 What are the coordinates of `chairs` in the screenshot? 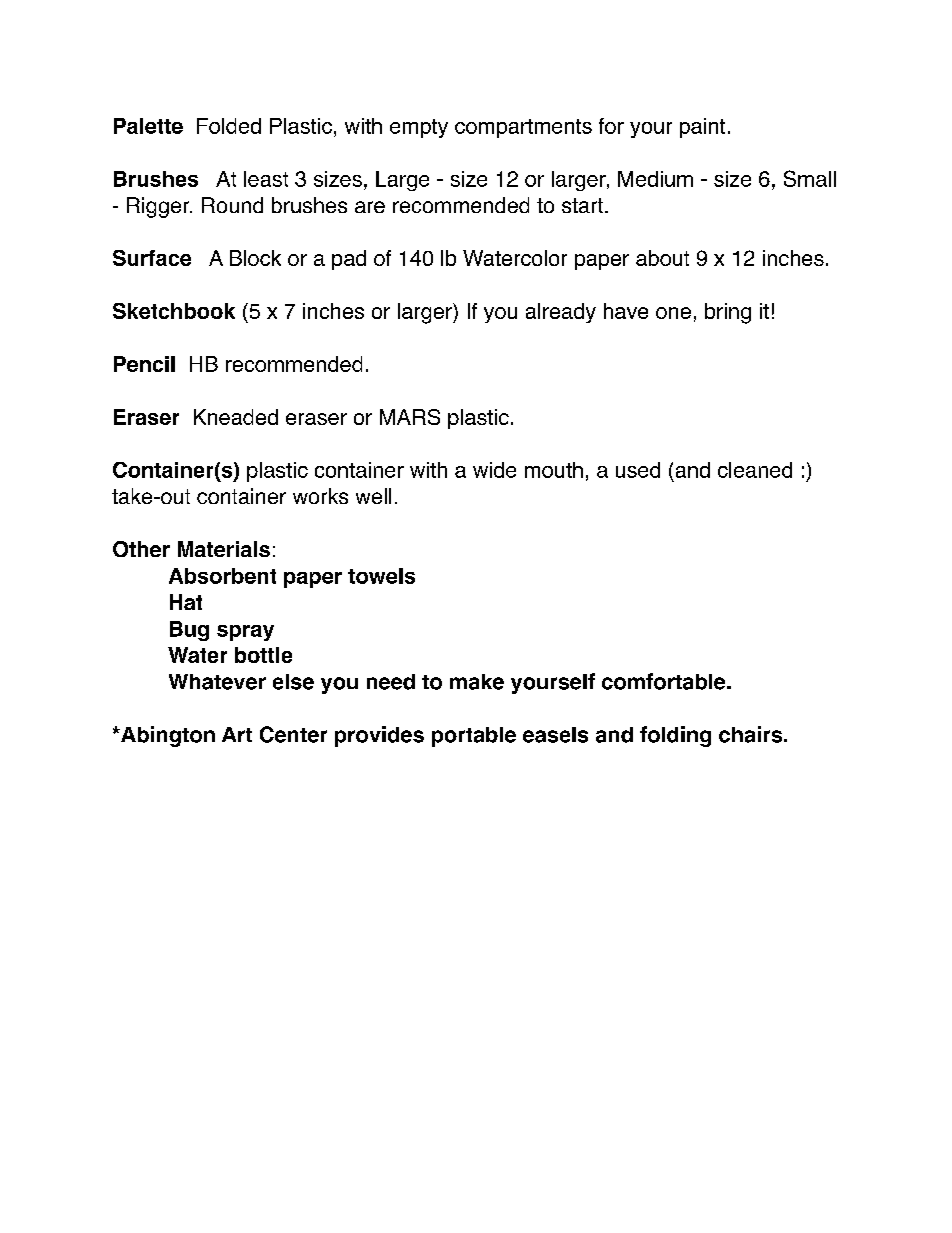 It's located at (750, 734).
